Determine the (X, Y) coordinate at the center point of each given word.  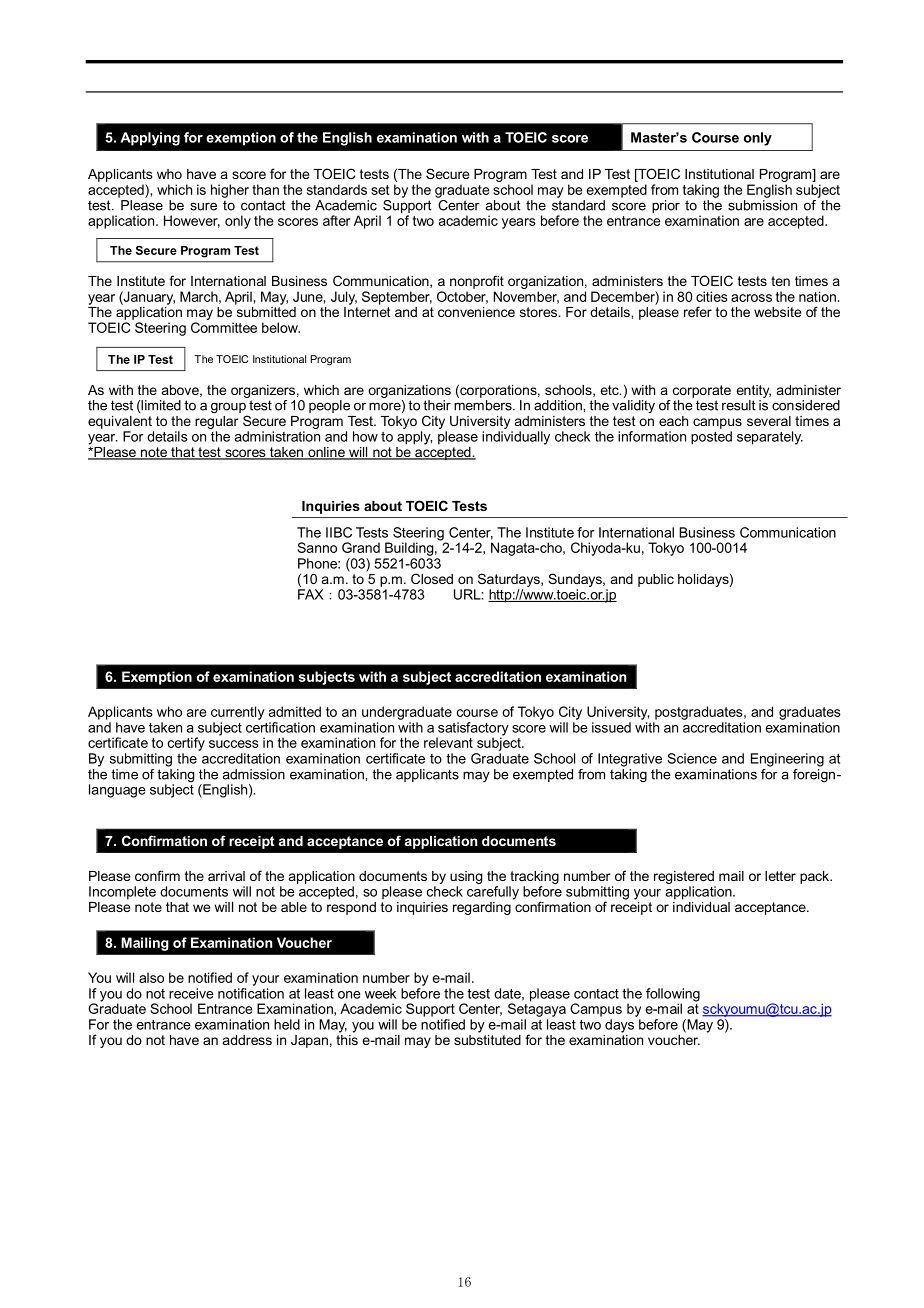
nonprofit (477, 282)
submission (762, 205)
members (484, 404)
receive (191, 993)
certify (186, 744)
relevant (448, 742)
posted (711, 438)
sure (203, 206)
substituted (487, 1038)
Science (692, 758)
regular (216, 421)
